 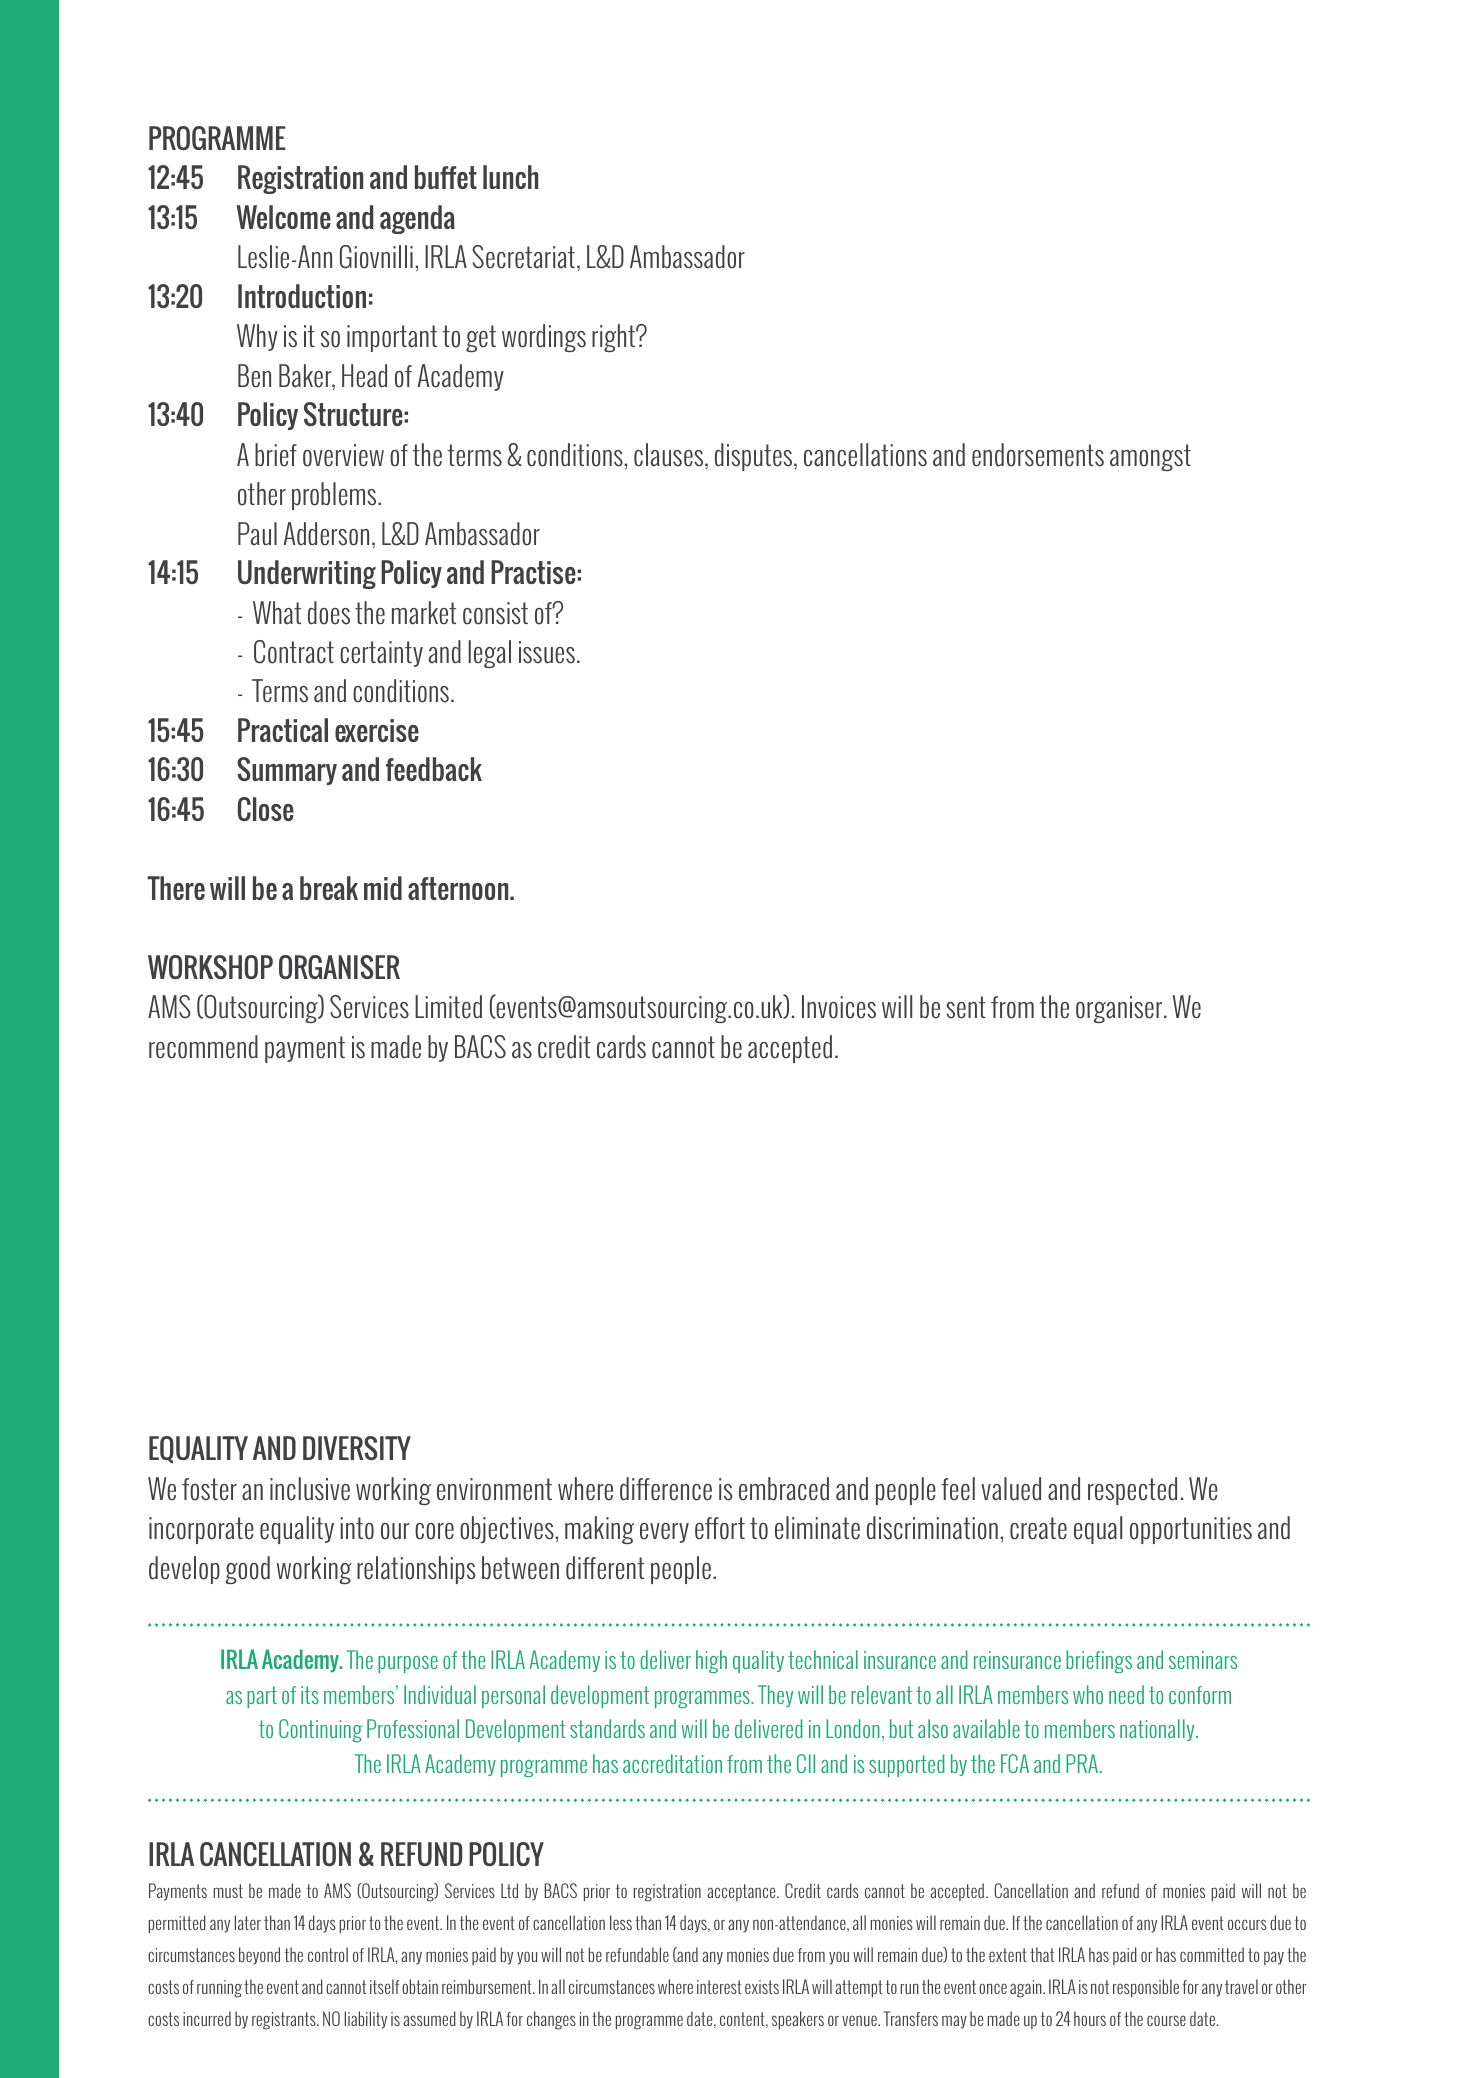 I want to click on sent, so click(x=966, y=1007).
